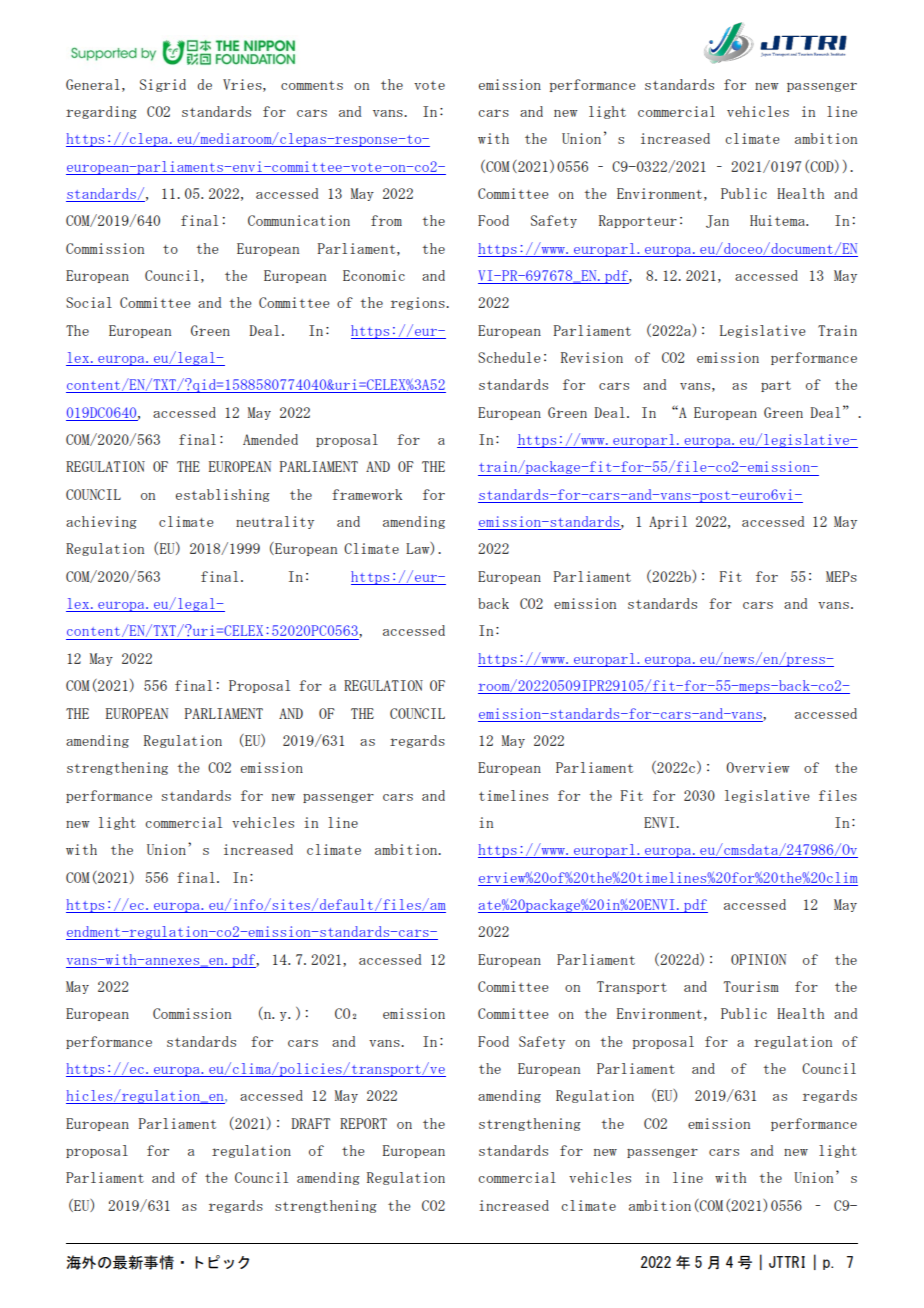 The width and height of the page is (924, 1308). What do you see at coordinates (275, 522) in the page?
I see `neutrality` at bounding box center [275, 522].
